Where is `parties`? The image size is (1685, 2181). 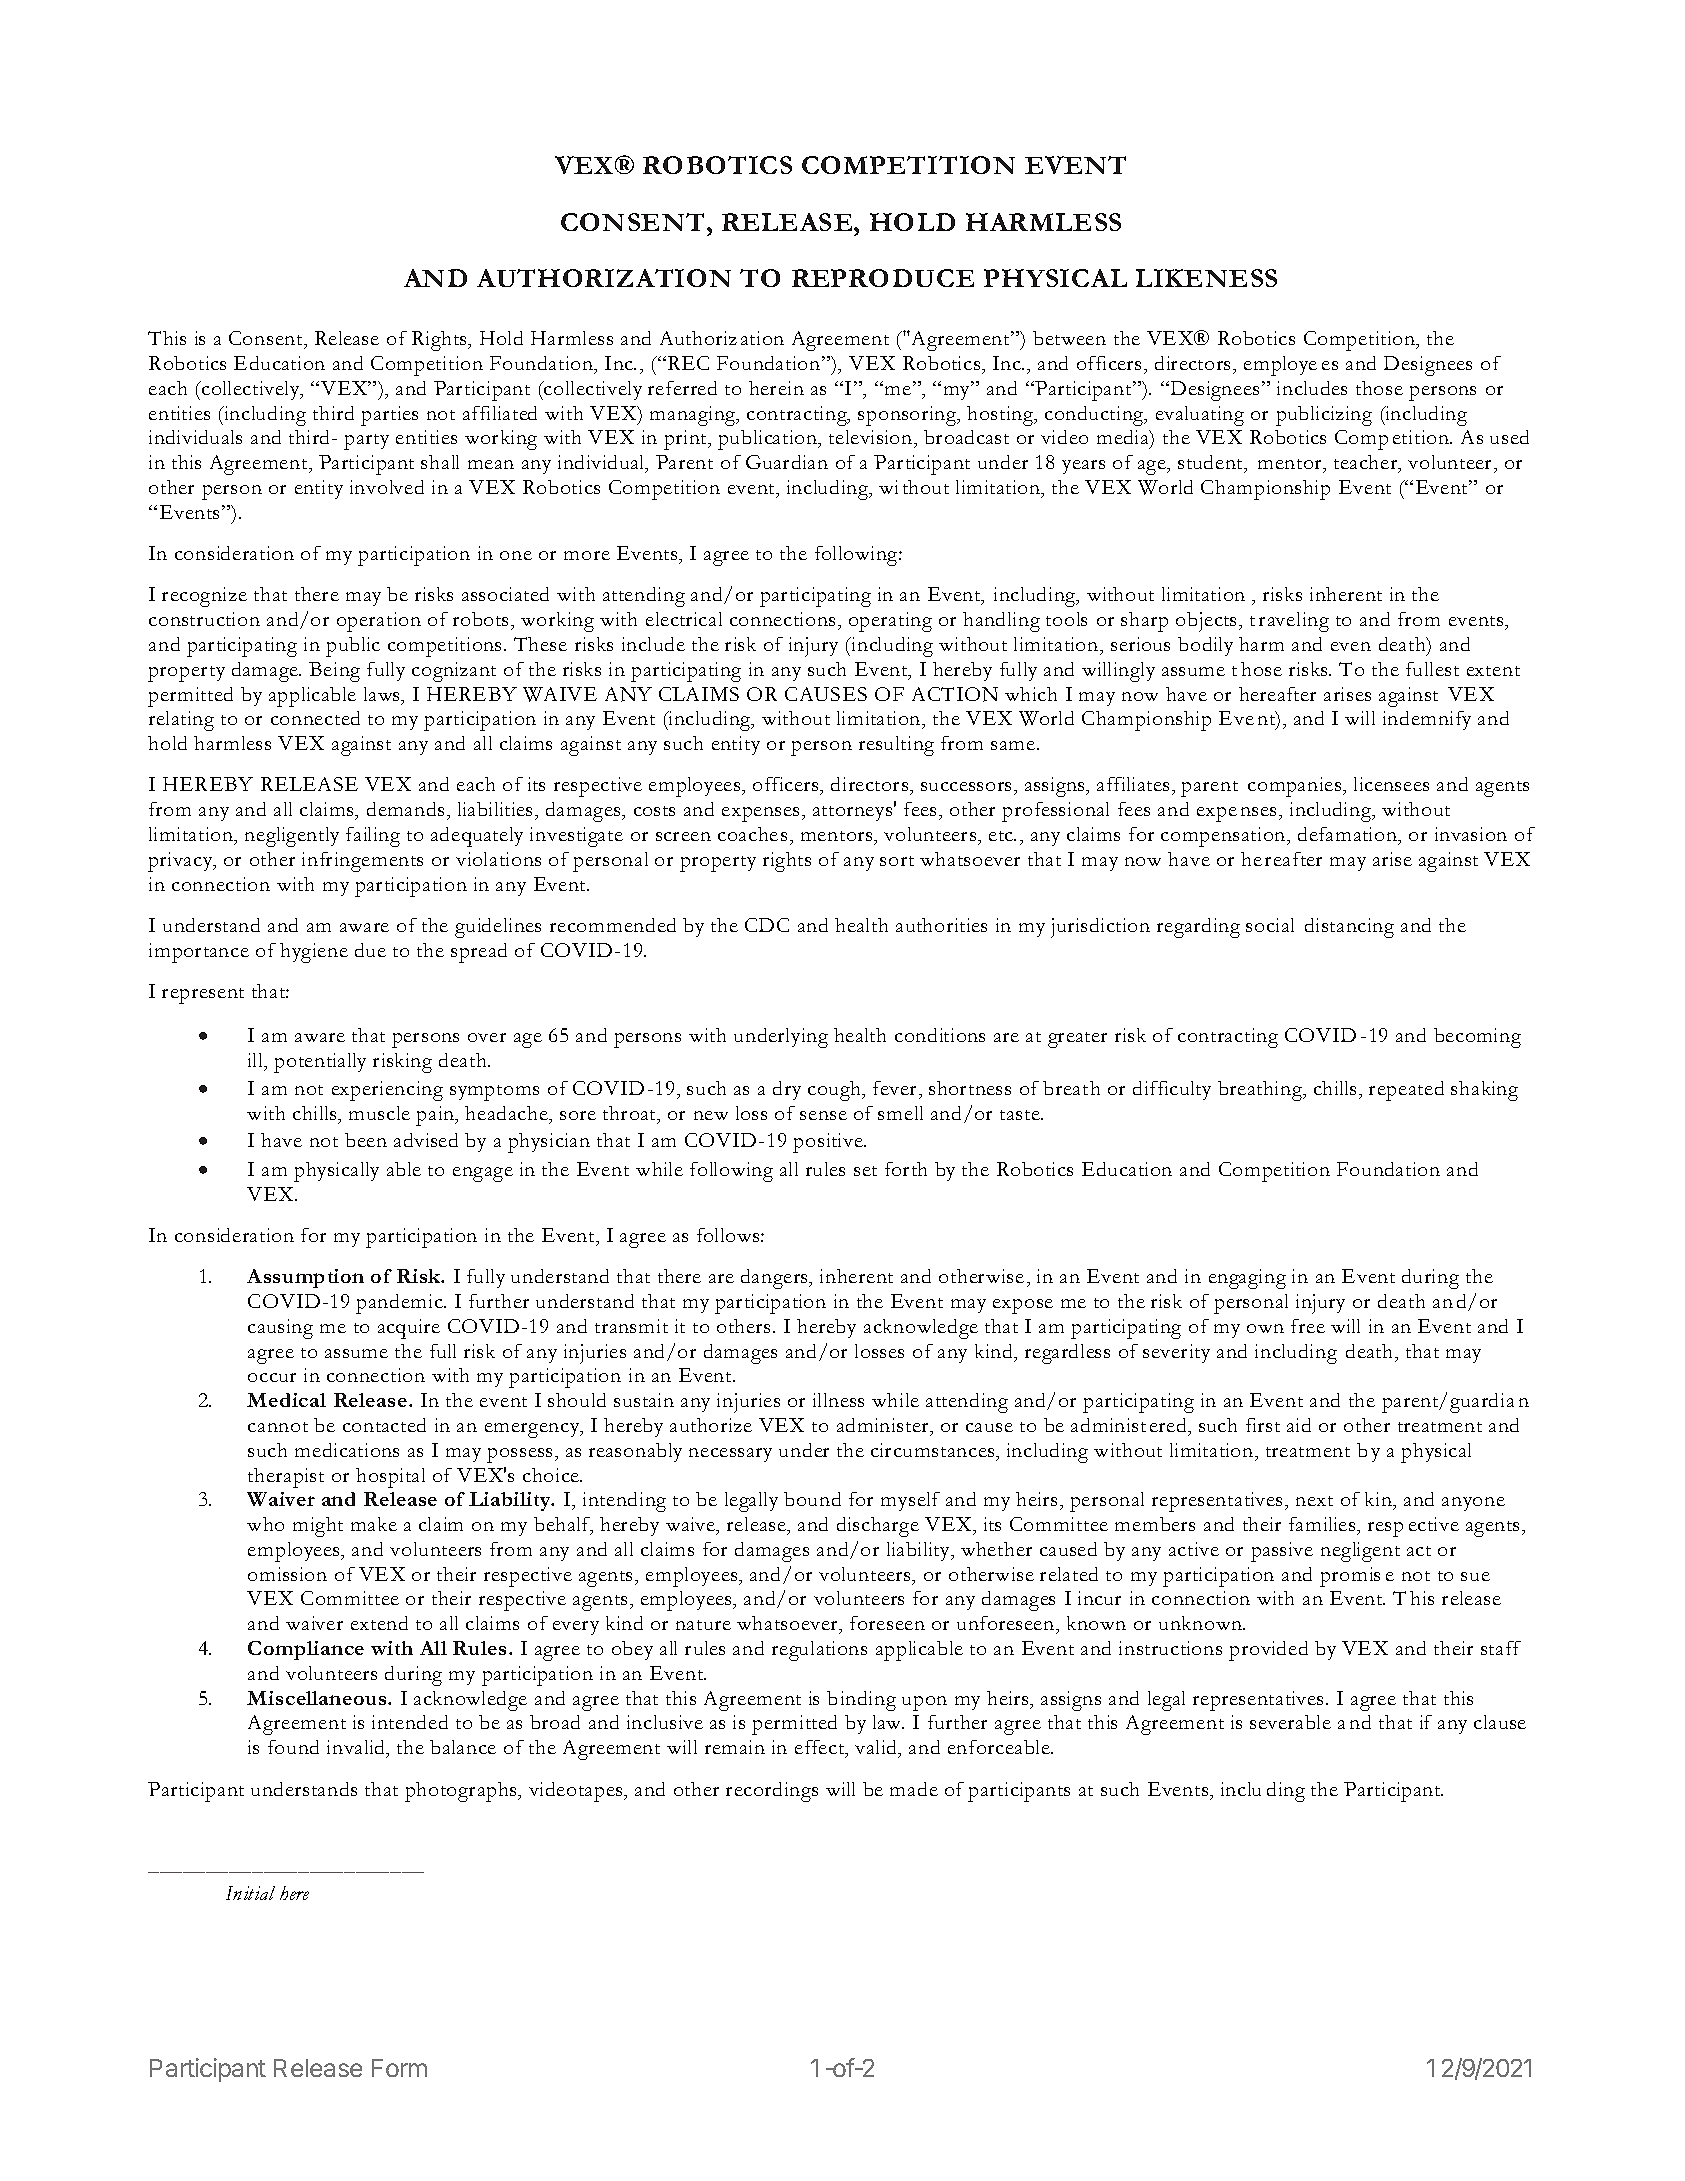
parties is located at coordinates (389, 416).
